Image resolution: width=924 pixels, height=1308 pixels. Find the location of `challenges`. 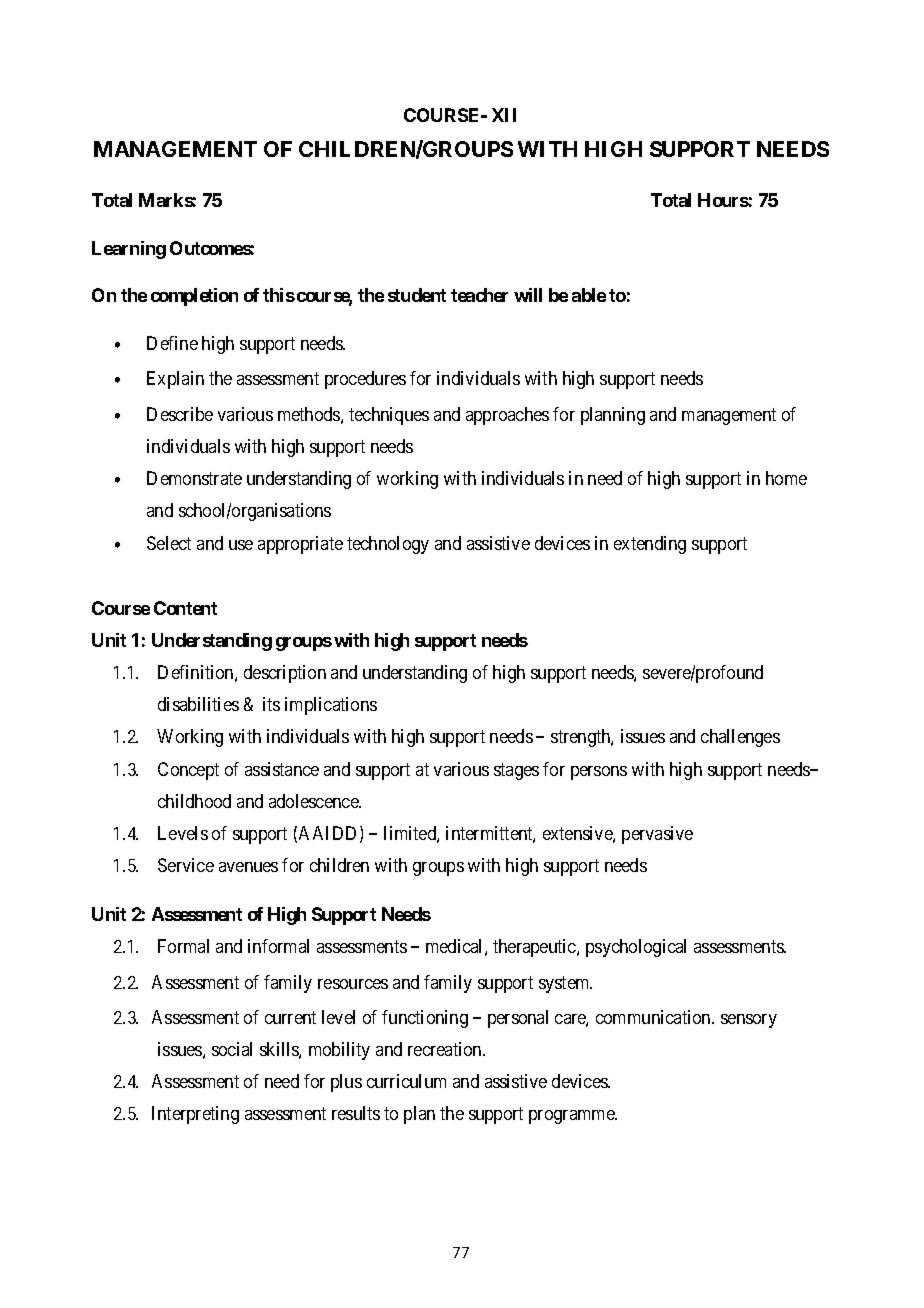

challenges is located at coordinates (740, 738).
